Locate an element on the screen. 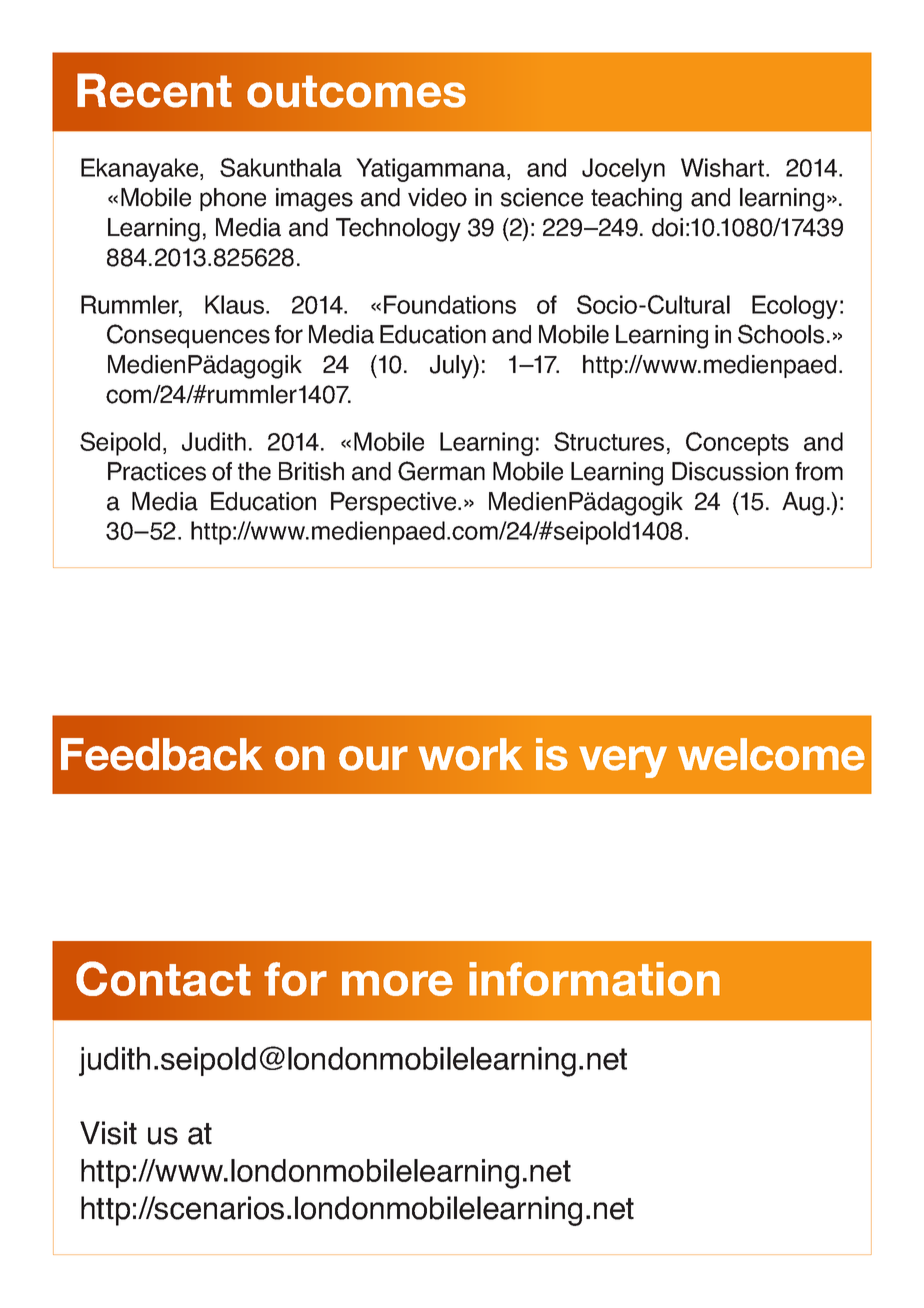 Image resolution: width=924 pixels, height=1308 pixels. Perspective is located at coordinates (395, 503).
